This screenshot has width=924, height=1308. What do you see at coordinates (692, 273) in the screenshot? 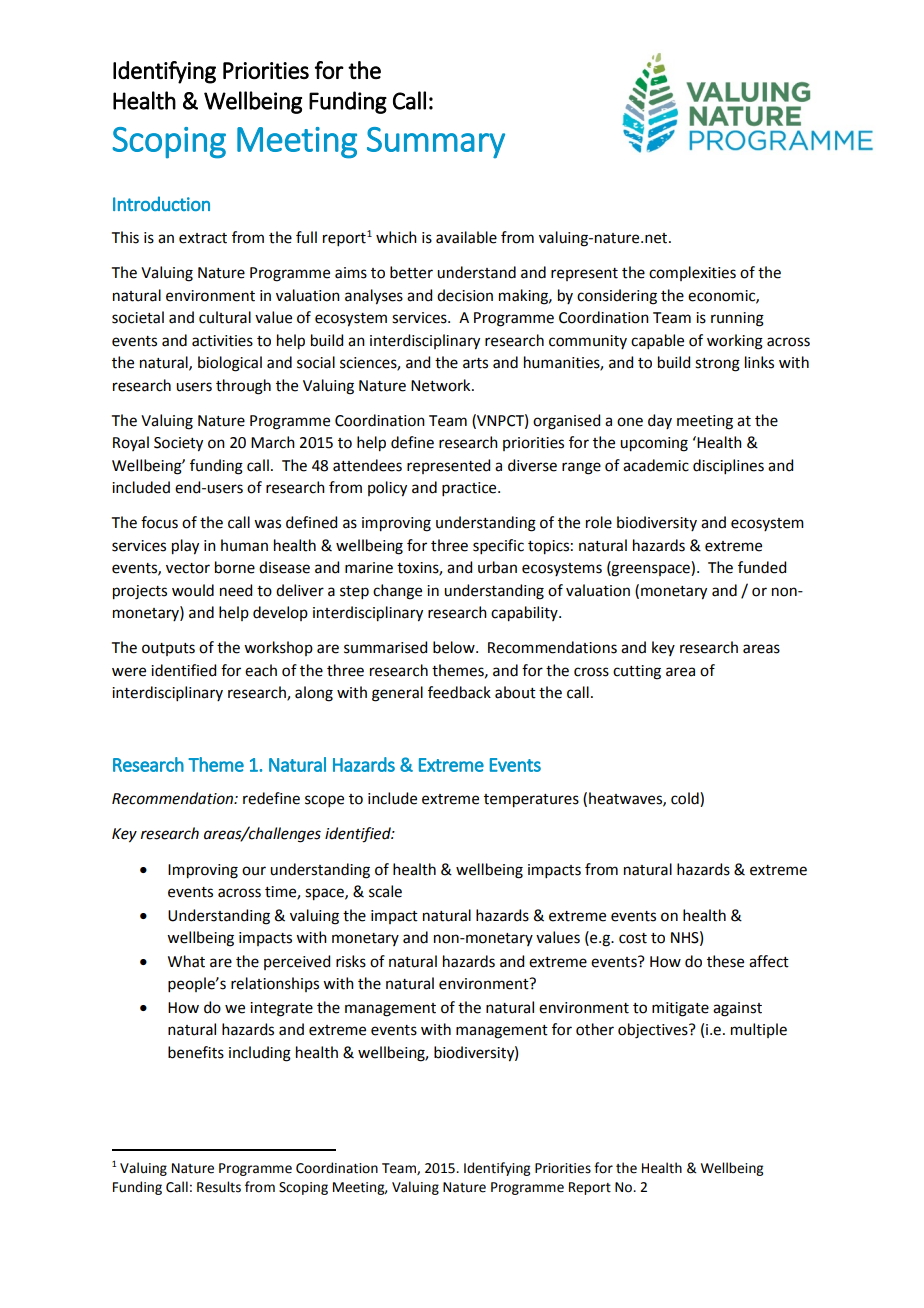
I see `complexities` at bounding box center [692, 273].
